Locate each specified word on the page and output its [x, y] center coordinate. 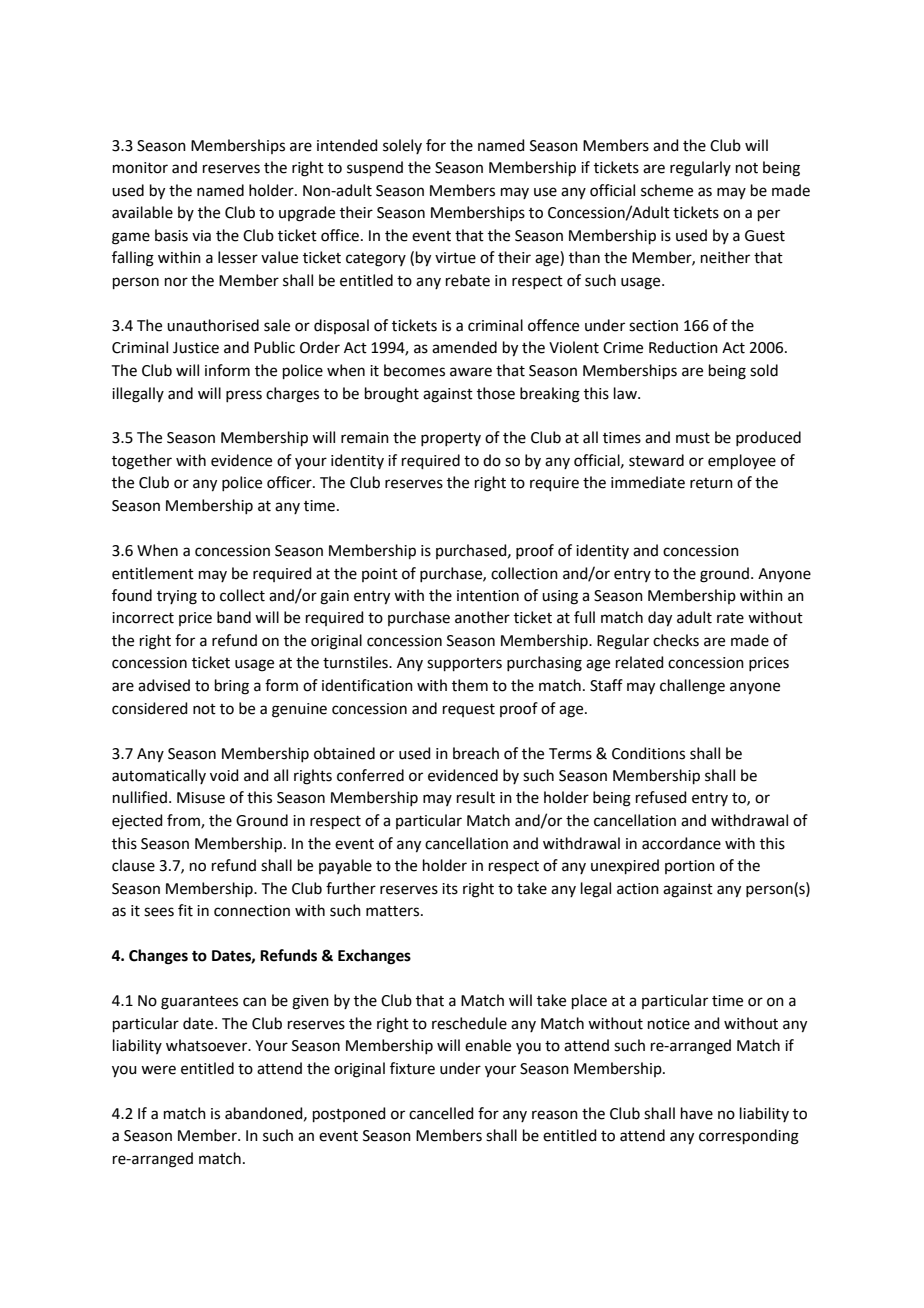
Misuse [201, 798]
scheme [667, 190]
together [142, 462]
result [476, 797]
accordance [681, 843]
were [158, 1070]
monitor [140, 168]
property [451, 439]
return [711, 483]
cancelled [441, 1113]
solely [402, 146]
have [697, 1113]
